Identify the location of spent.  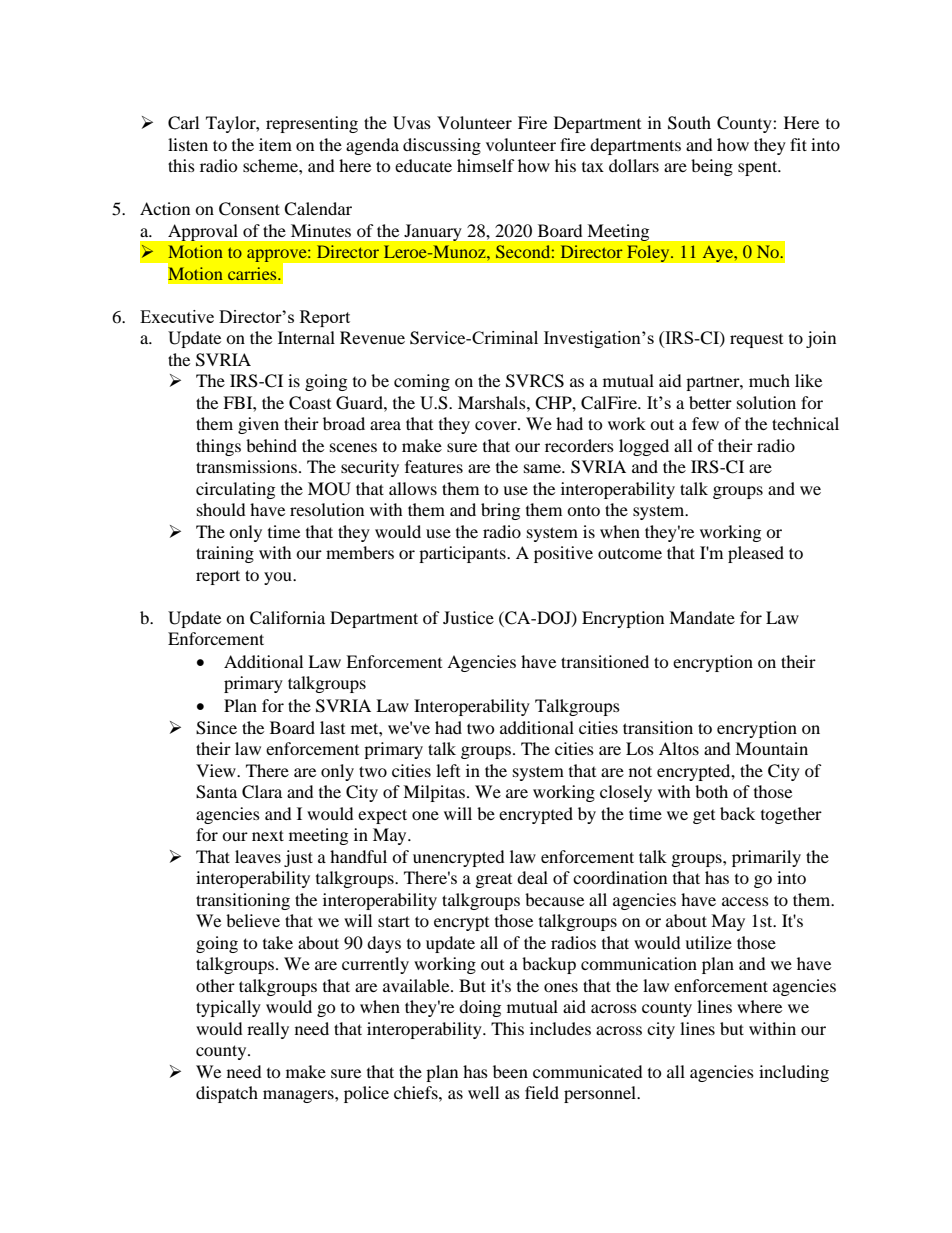
(759, 168).
